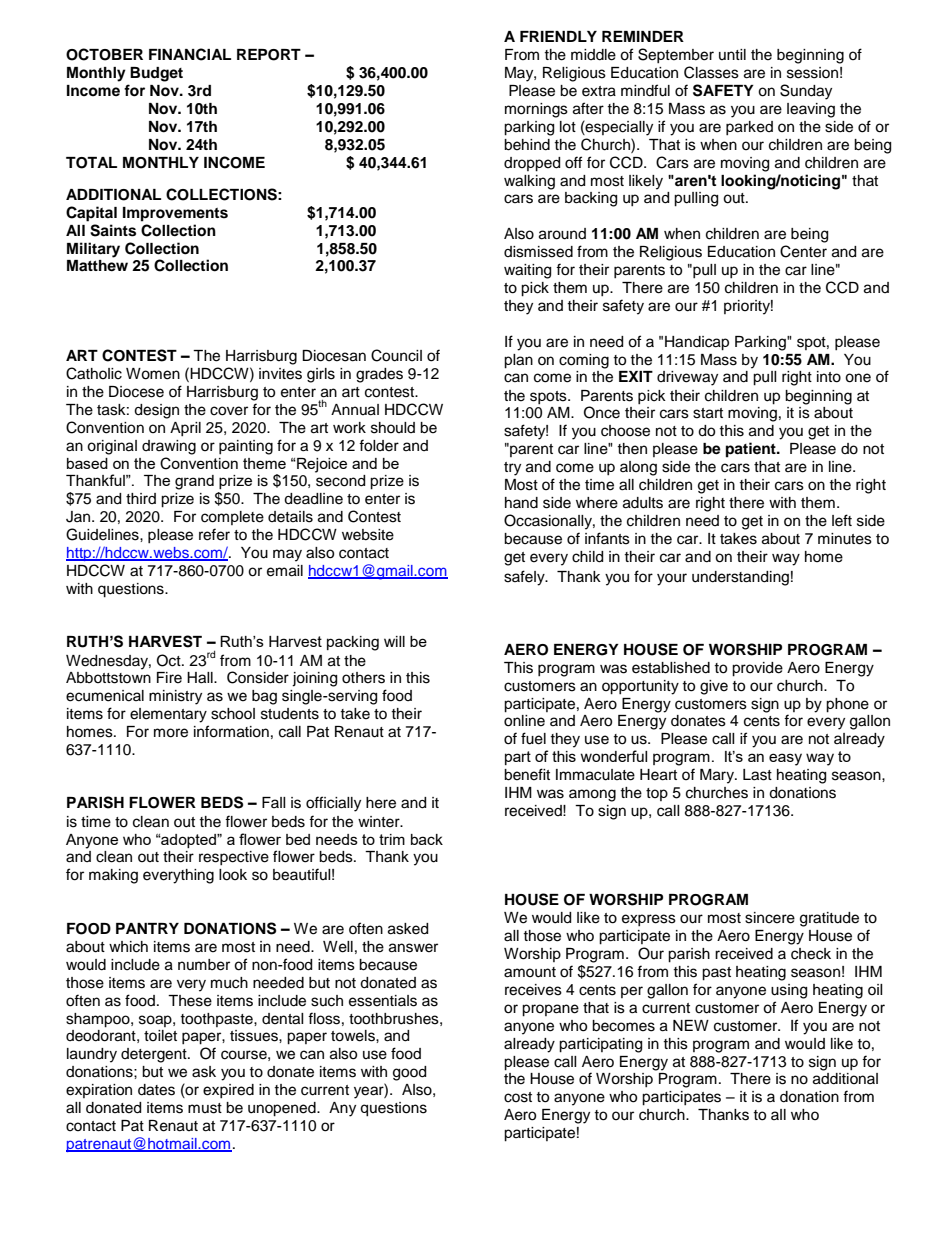  What do you see at coordinates (732, 54) in the screenshot?
I see `until` at bounding box center [732, 54].
